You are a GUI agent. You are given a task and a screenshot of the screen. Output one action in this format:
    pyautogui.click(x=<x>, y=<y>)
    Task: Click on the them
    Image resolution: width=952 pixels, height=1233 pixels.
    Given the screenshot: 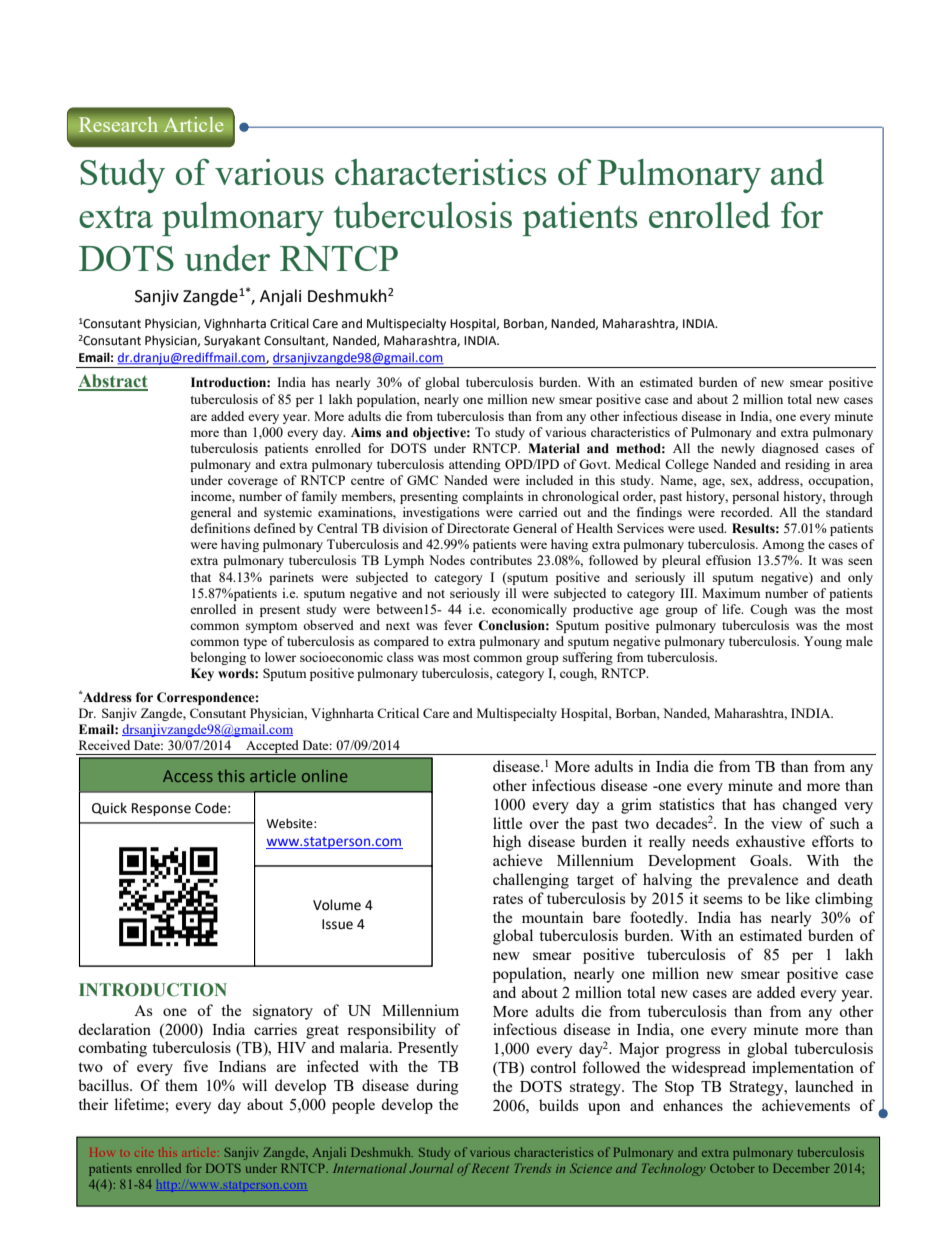 What is the action you would take?
    pyautogui.click(x=181, y=1085)
